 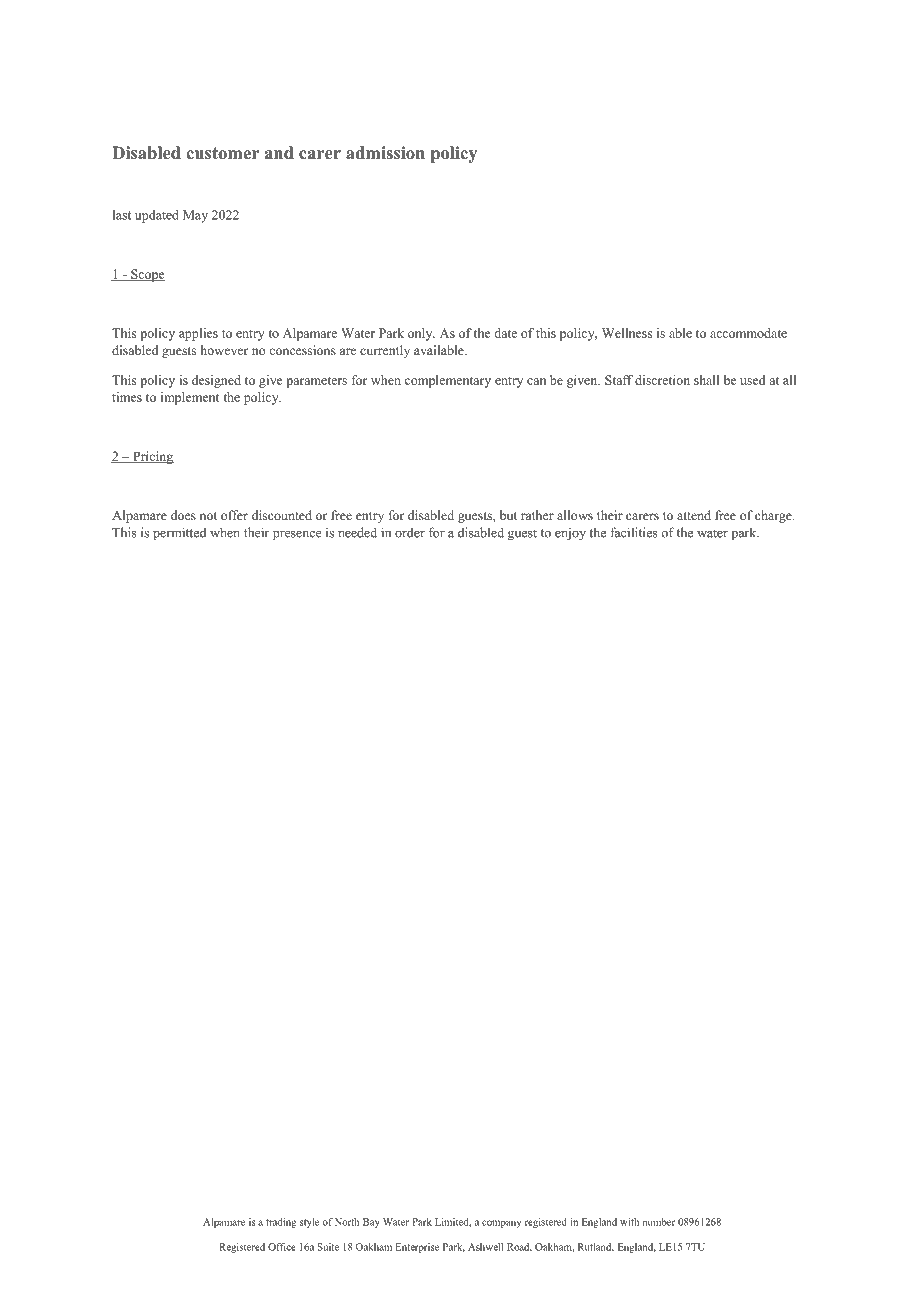 I want to click on not, so click(x=208, y=516).
